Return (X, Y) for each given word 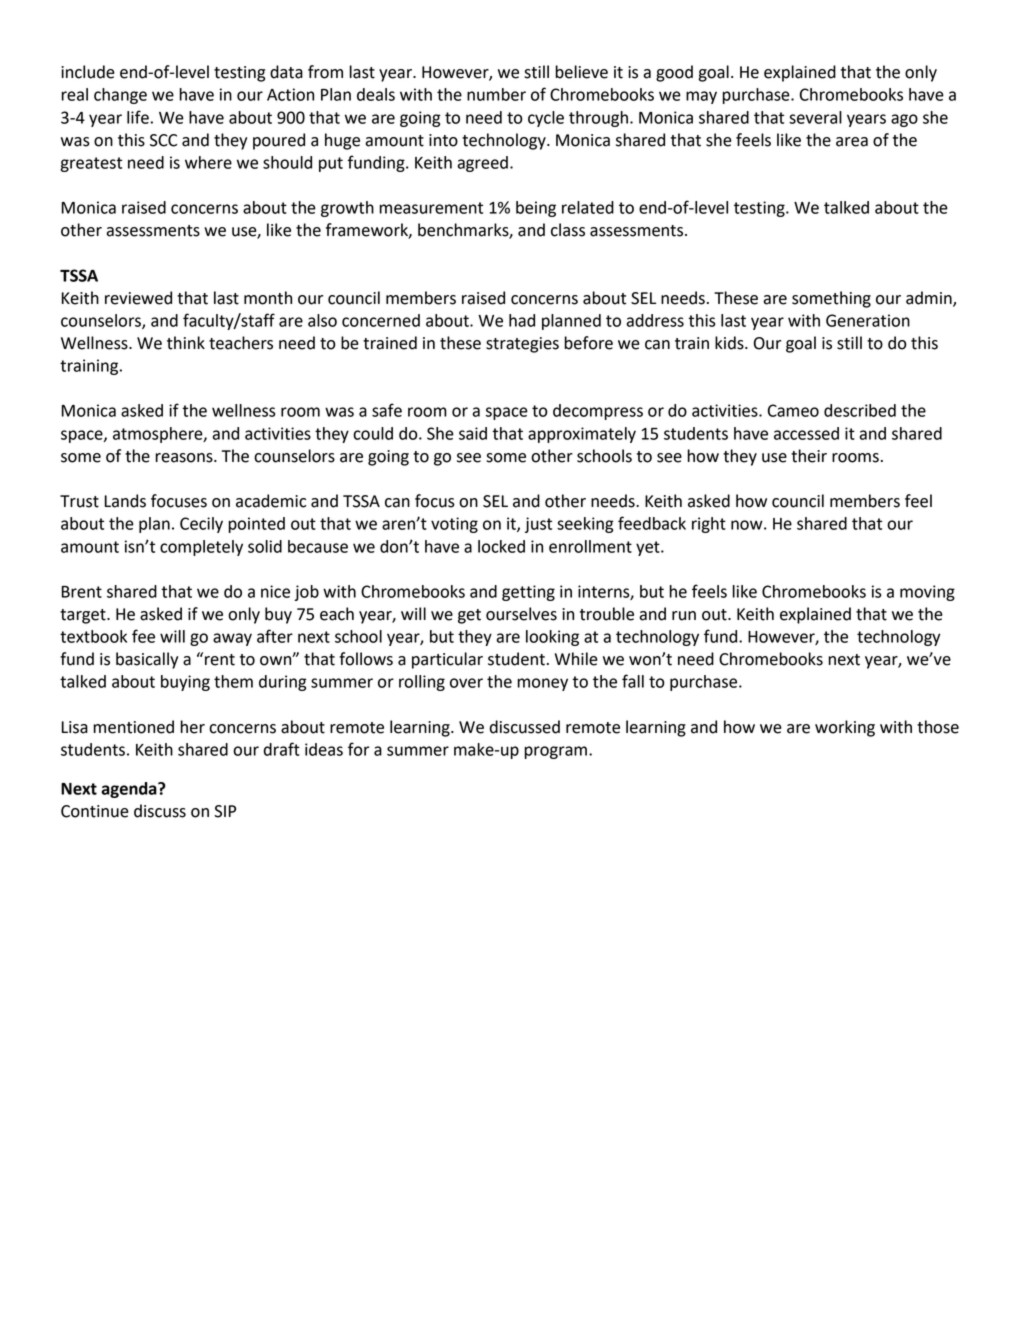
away (232, 639)
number (496, 94)
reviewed (138, 298)
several (815, 117)
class (568, 230)
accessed (806, 433)
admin (930, 298)
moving (927, 593)
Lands (125, 501)
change (120, 96)
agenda (130, 790)
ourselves (521, 614)
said (473, 433)
